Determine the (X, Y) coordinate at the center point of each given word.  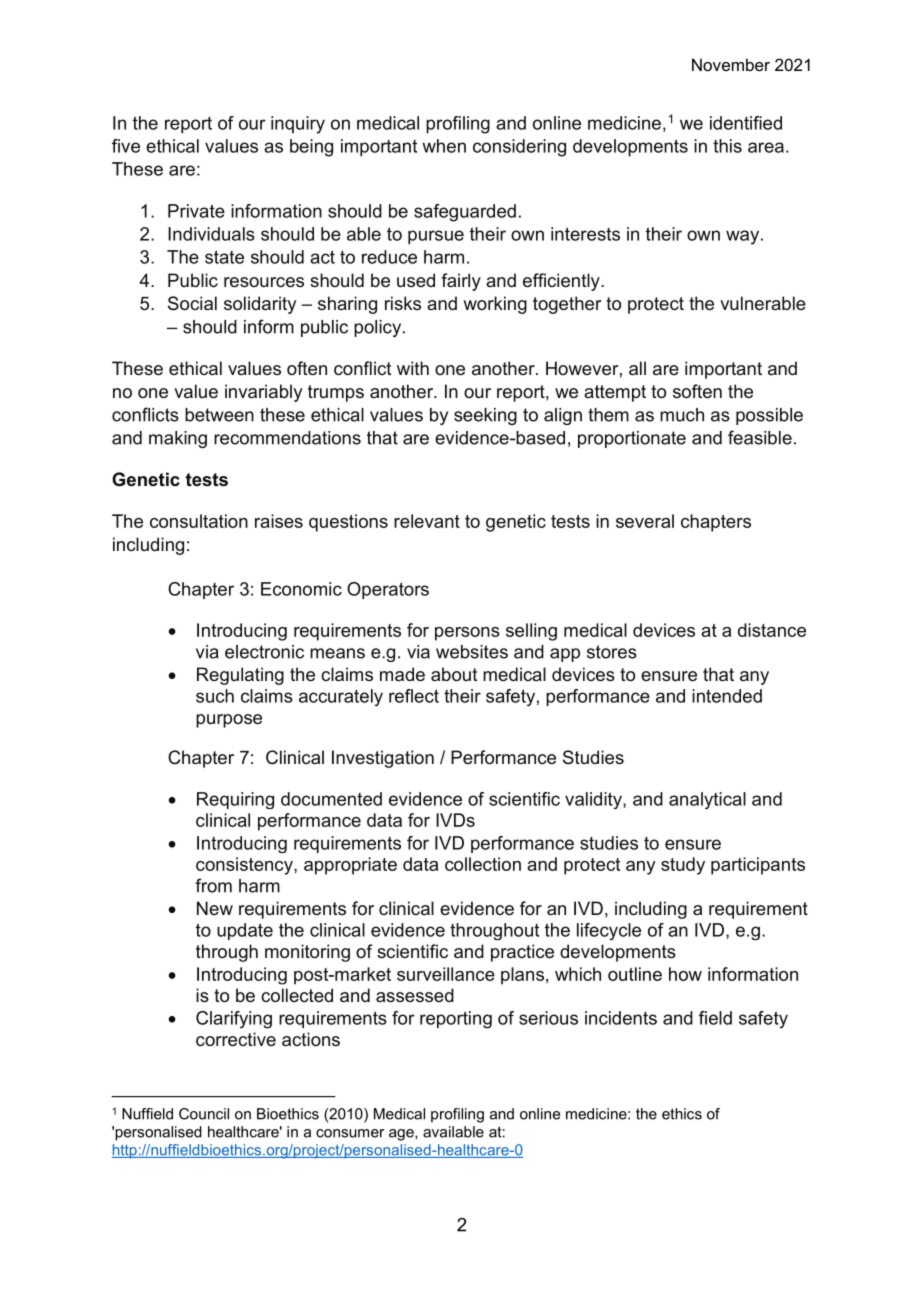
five (126, 146)
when (444, 146)
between (219, 415)
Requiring (235, 800)
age (402, 1135)
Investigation (383, 759)
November (731, 64)
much (682, 415)
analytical (707, 800)
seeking (485, 416)
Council (204, 1114)
